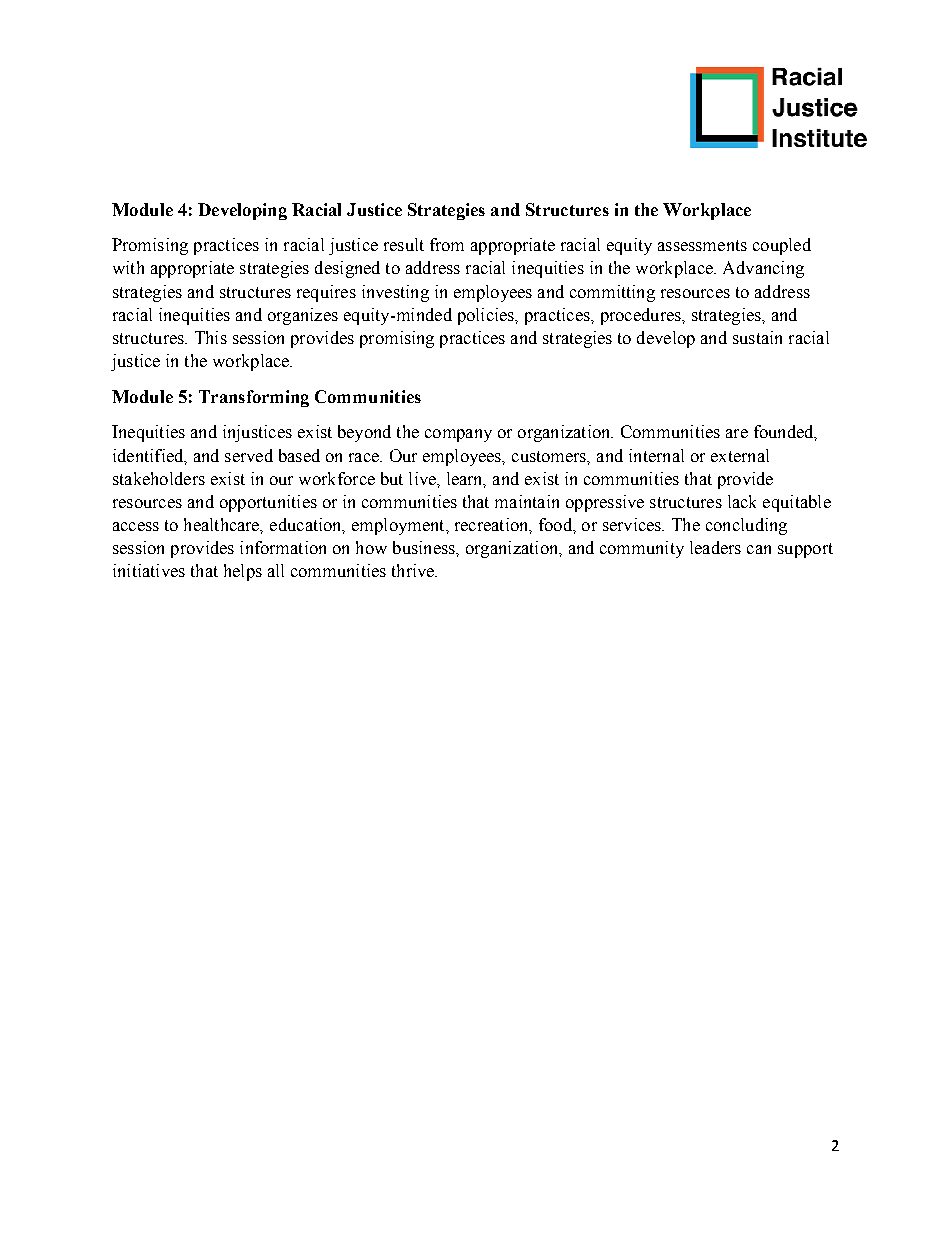  Describe the element at coordinates (364, 433) in the screenshot. I see `beyond` at that location.
